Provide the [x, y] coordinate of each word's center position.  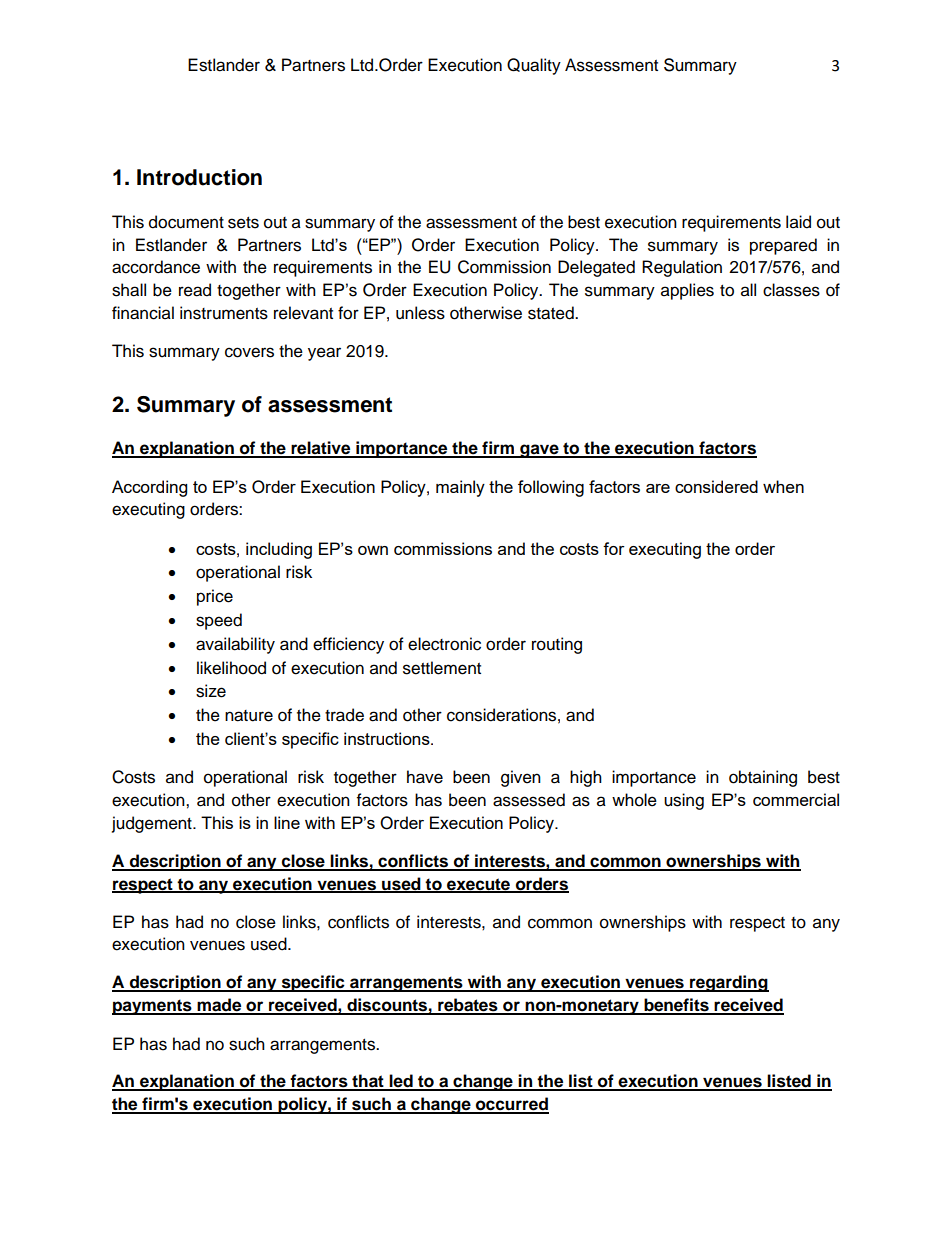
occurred [511, 1105]
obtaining [763, 778]
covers [249, 352]
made [219, 1006]
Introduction [199, 177]
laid [798, 222]
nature [249, 716]
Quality [534, 66]
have [425, 777]
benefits [676, 1006]
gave [539, 451]
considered [716, 486]
